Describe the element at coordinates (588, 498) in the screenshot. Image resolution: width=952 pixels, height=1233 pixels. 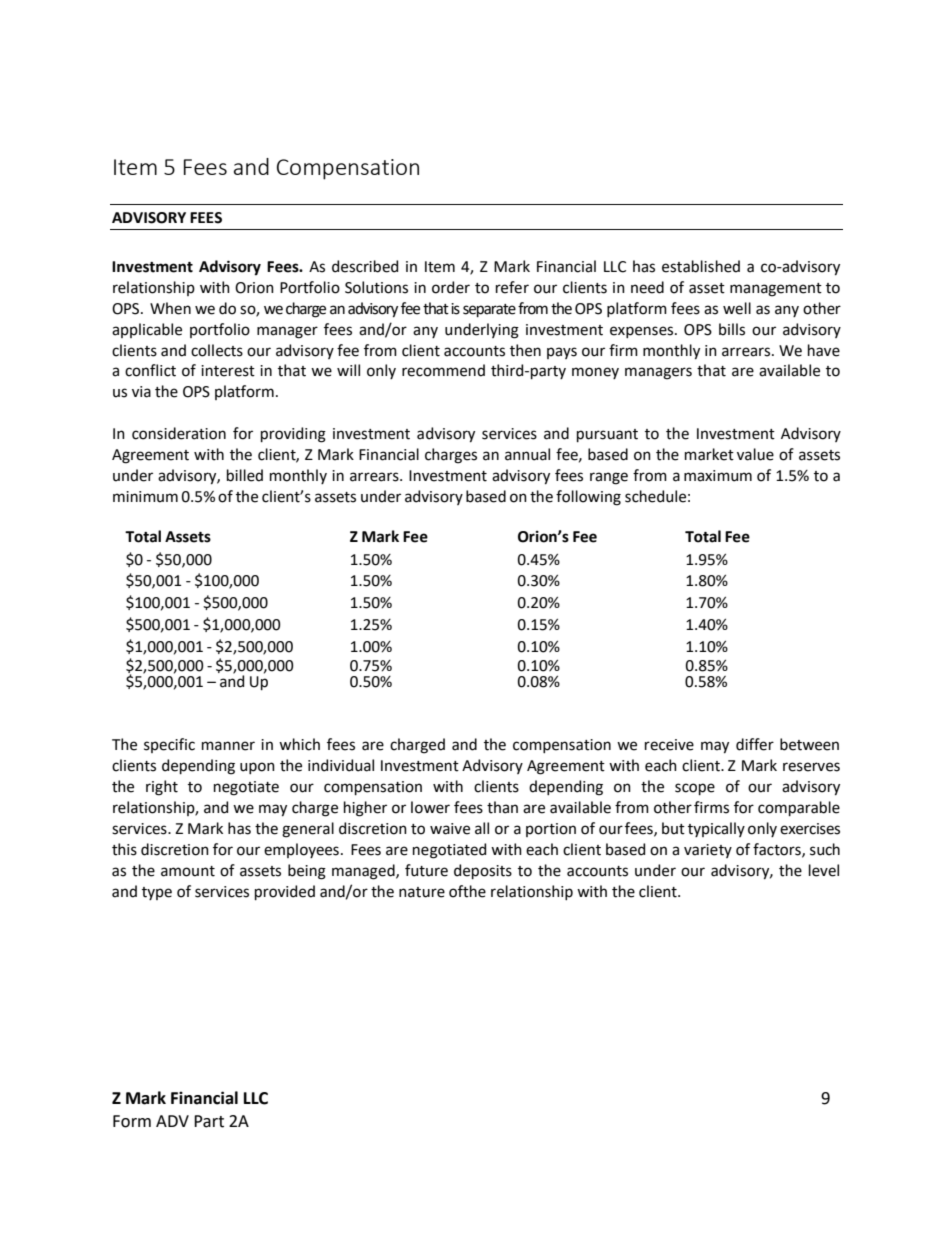
I see `following` at that location.
